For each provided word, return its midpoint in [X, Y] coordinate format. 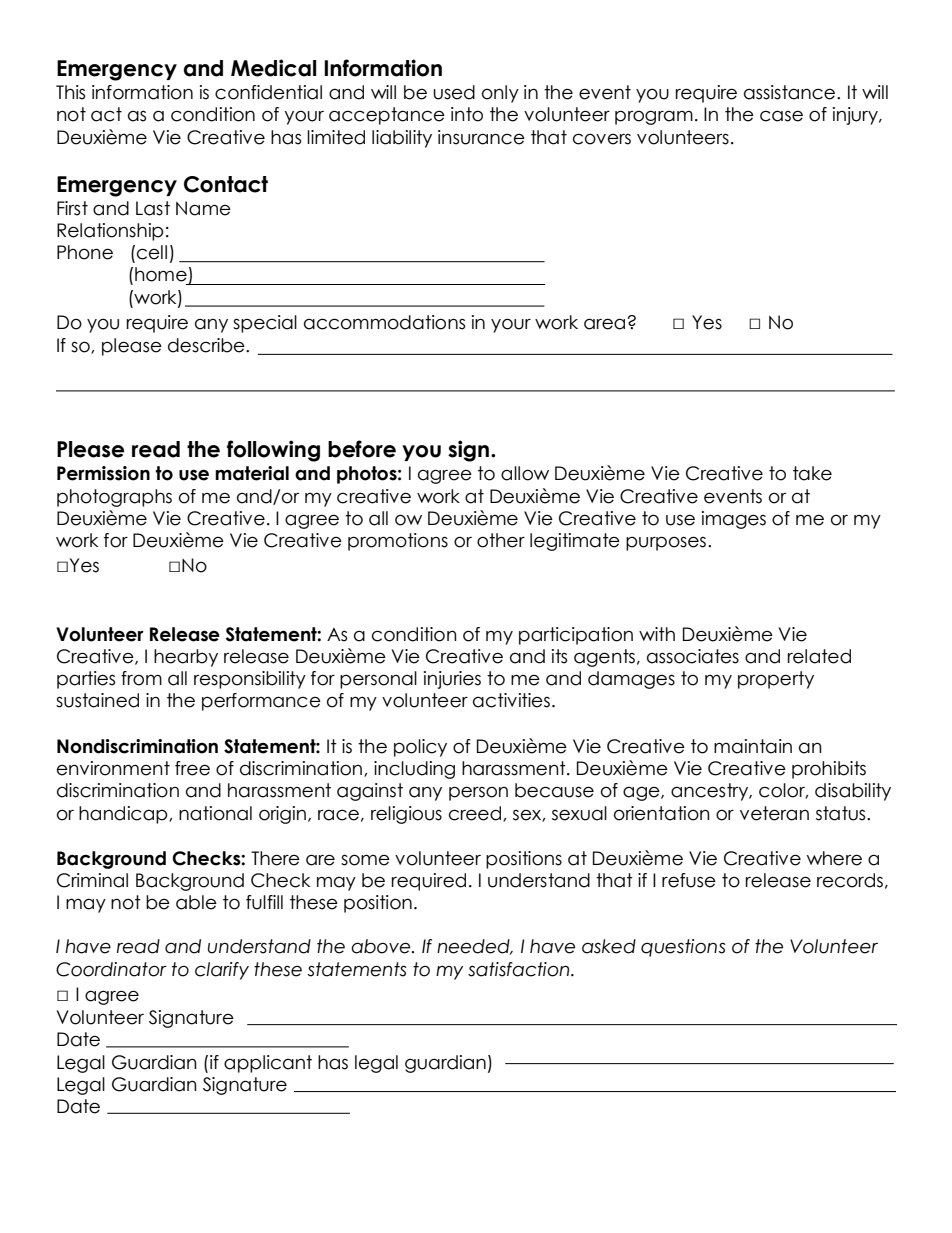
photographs [114, 498]
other [501, 540]
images [734, 520]
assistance [791, 92]
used [454, 92]
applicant [268, 1064]
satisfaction [520, 969]
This [70, 92]
